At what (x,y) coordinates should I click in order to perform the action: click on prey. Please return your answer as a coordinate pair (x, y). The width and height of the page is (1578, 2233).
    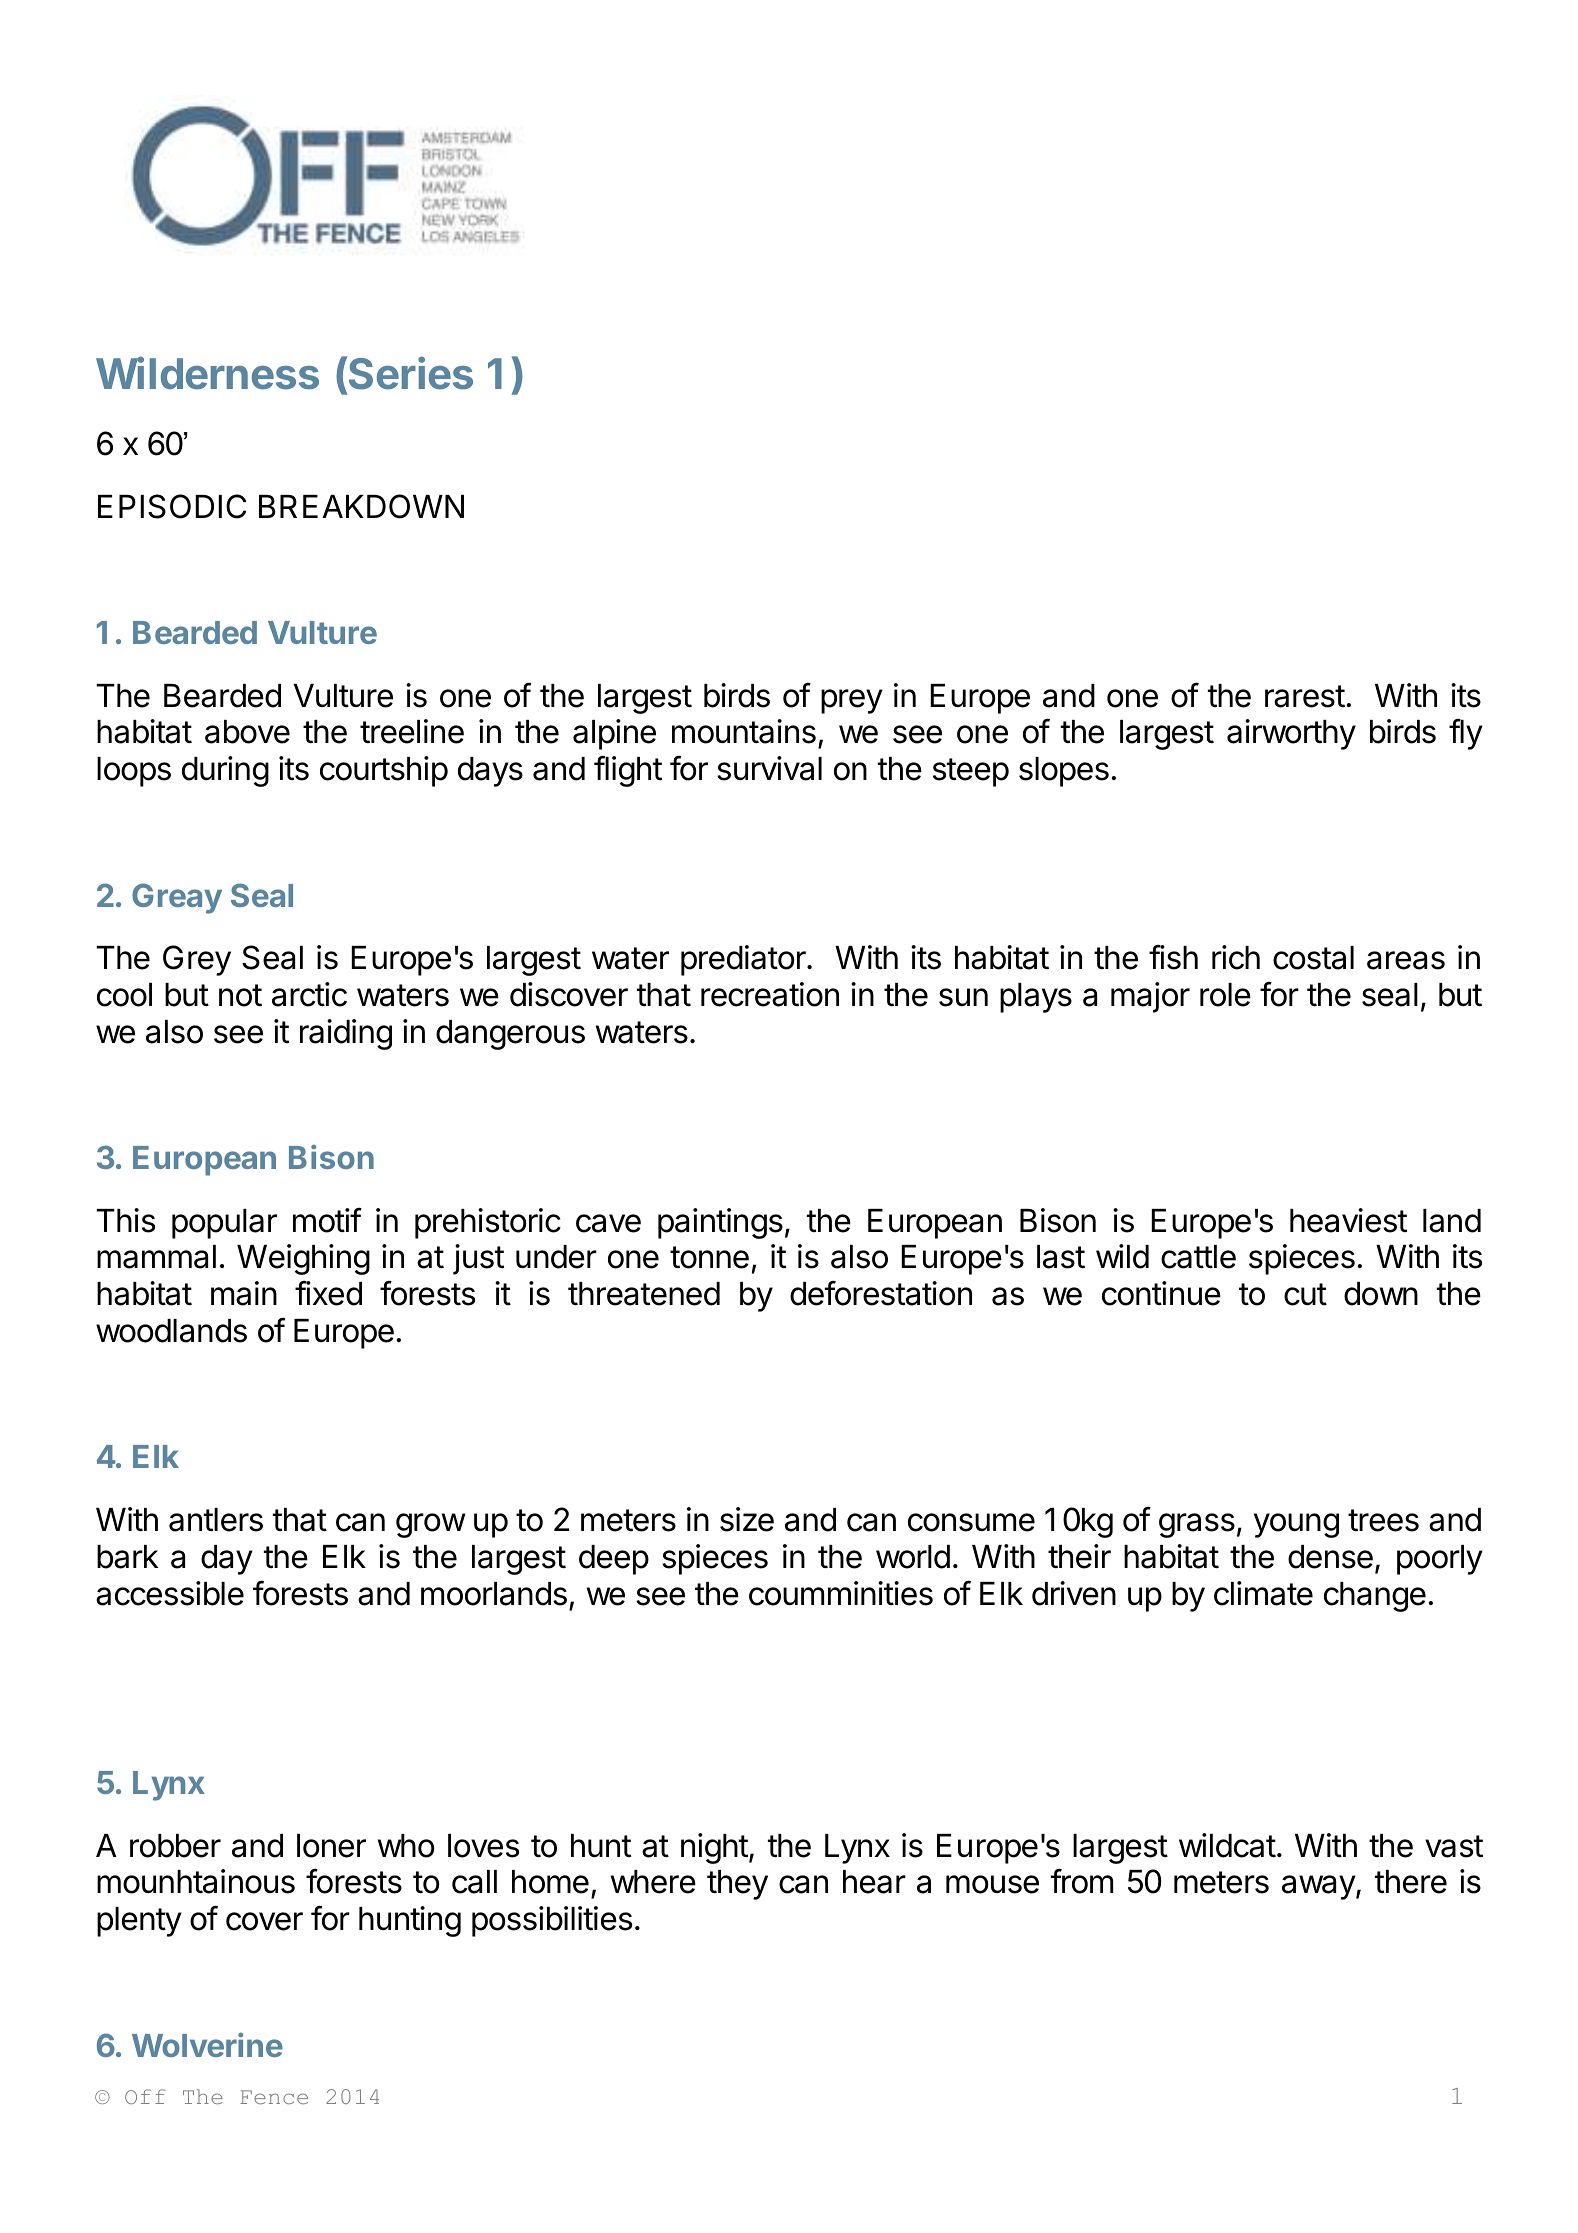
    Looking at the image, I should click on (852, 701).
